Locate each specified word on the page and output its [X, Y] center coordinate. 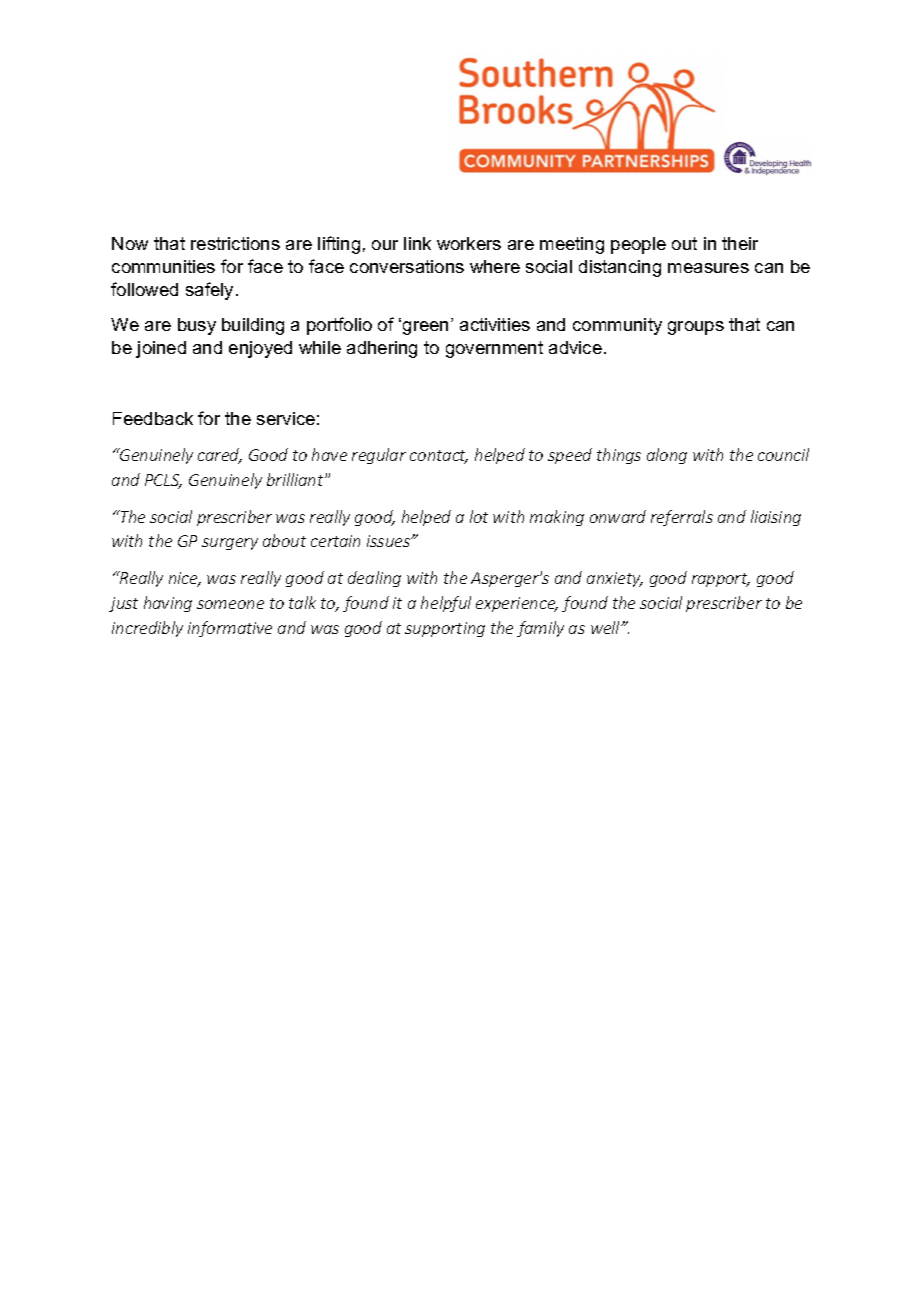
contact [439, 457]
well [607, 627]
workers [469, 243]
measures [708, 268]
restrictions [235, 243]
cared [220, 456]
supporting [445, 629]
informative [230, 629]
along [667, 456]
